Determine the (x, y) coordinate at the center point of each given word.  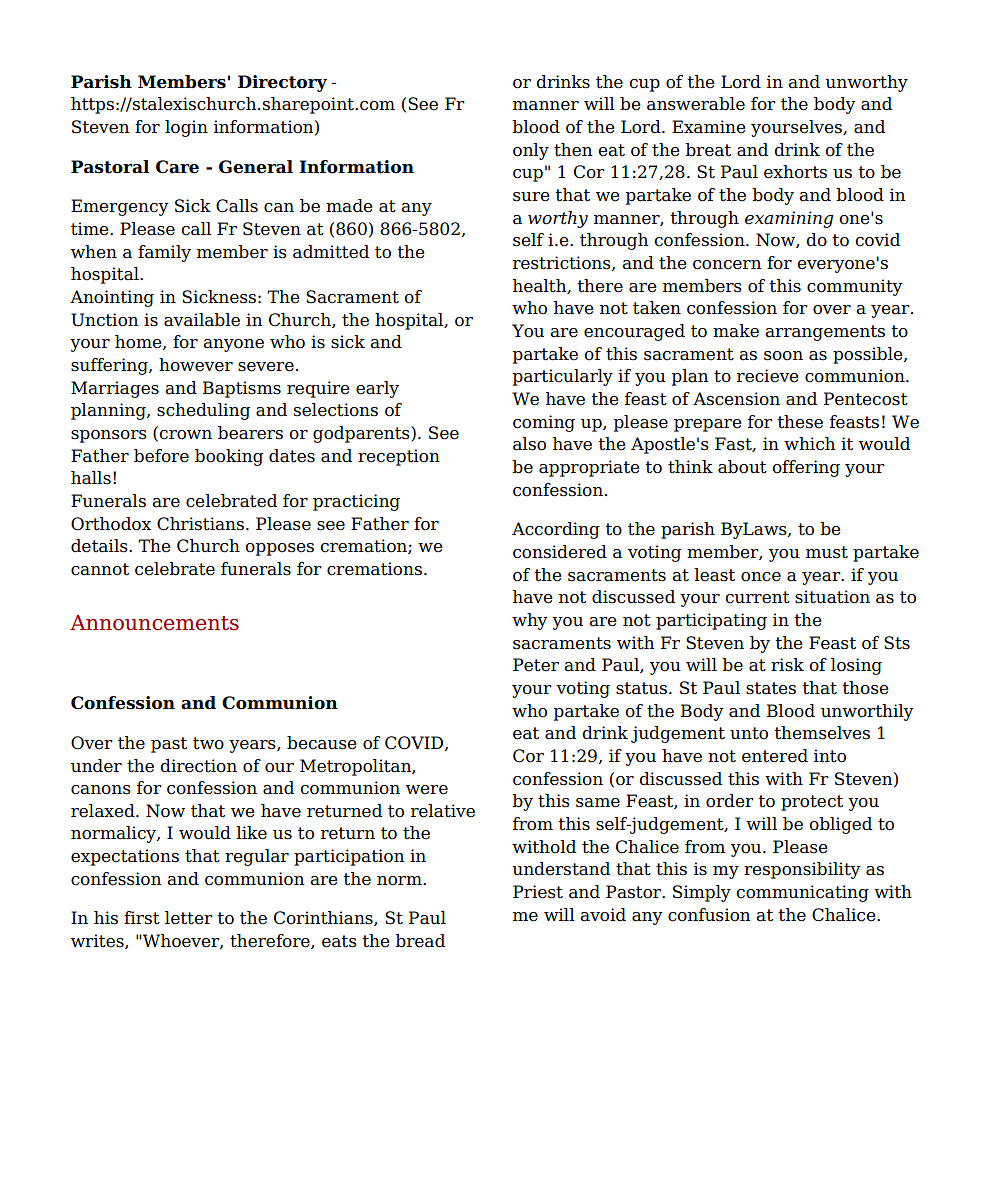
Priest (538, 892)
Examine (709, 127)
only (531, 151)
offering (806, 468)
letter (189, 918)
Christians (200, 524)
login (186, 128)
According (556, 530)
